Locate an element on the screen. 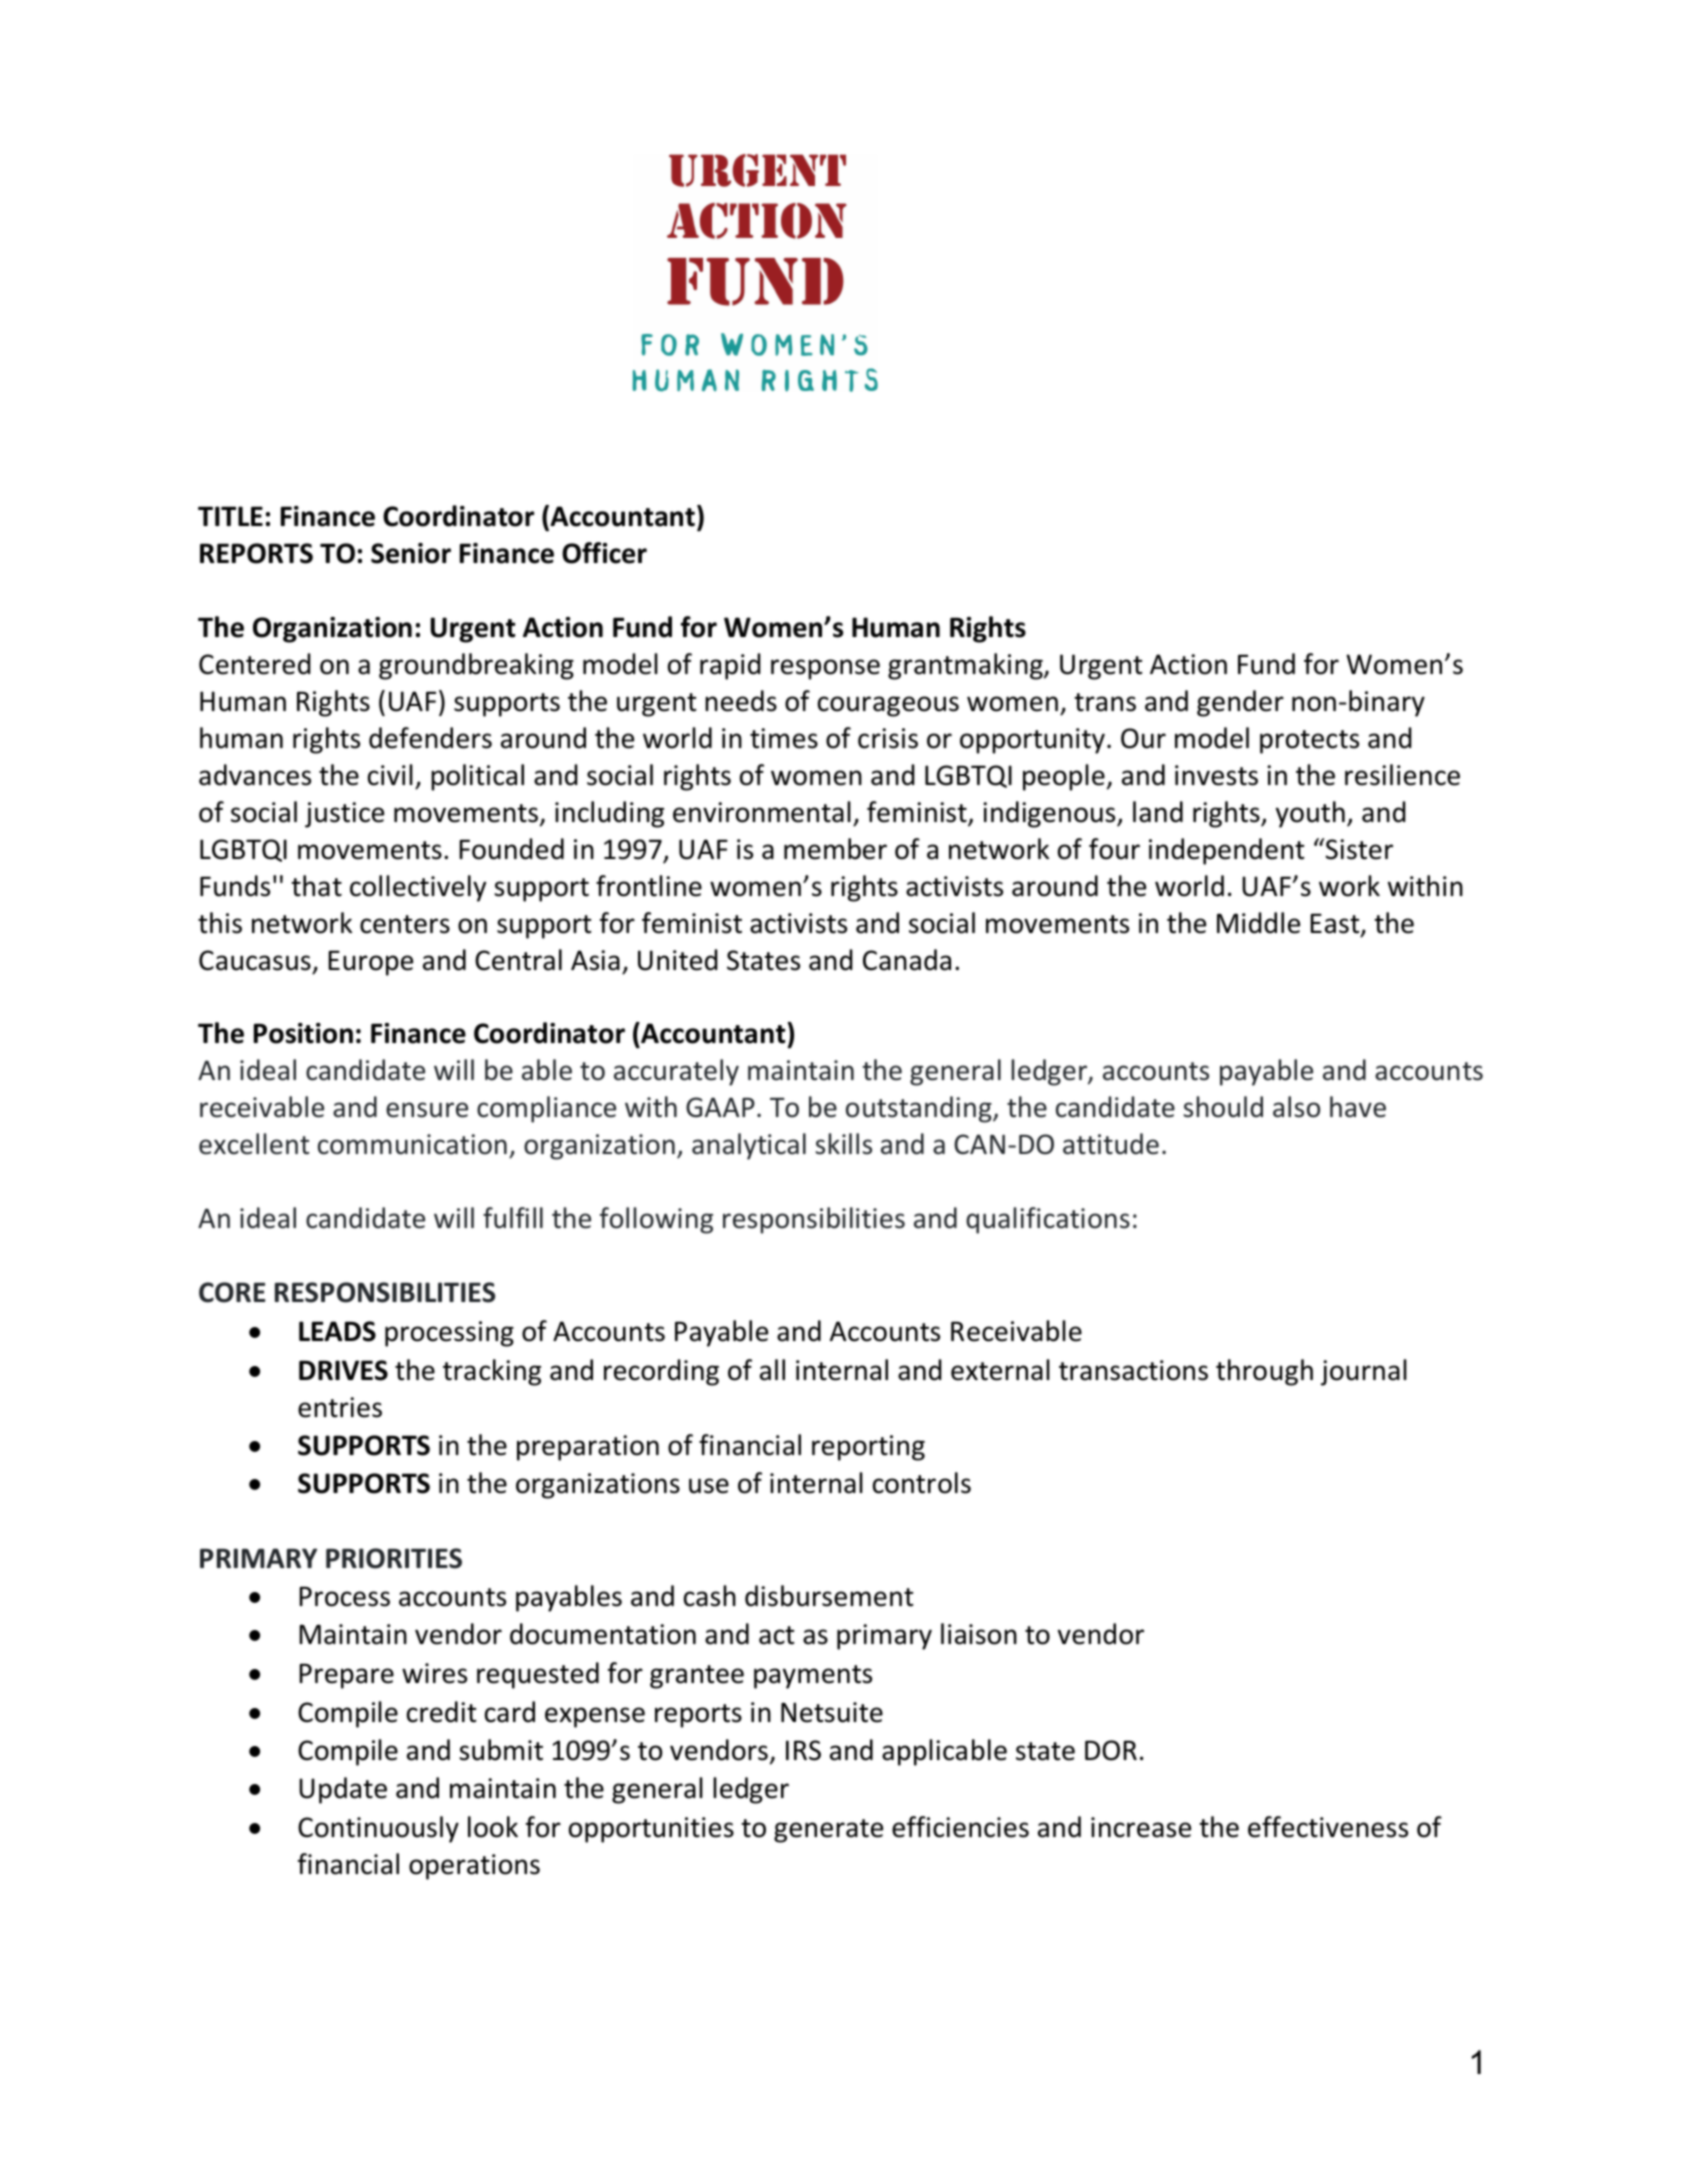 This screenshot has height=2180, width=1685. PRIORITIES is located at coordinates (394, 1558).
